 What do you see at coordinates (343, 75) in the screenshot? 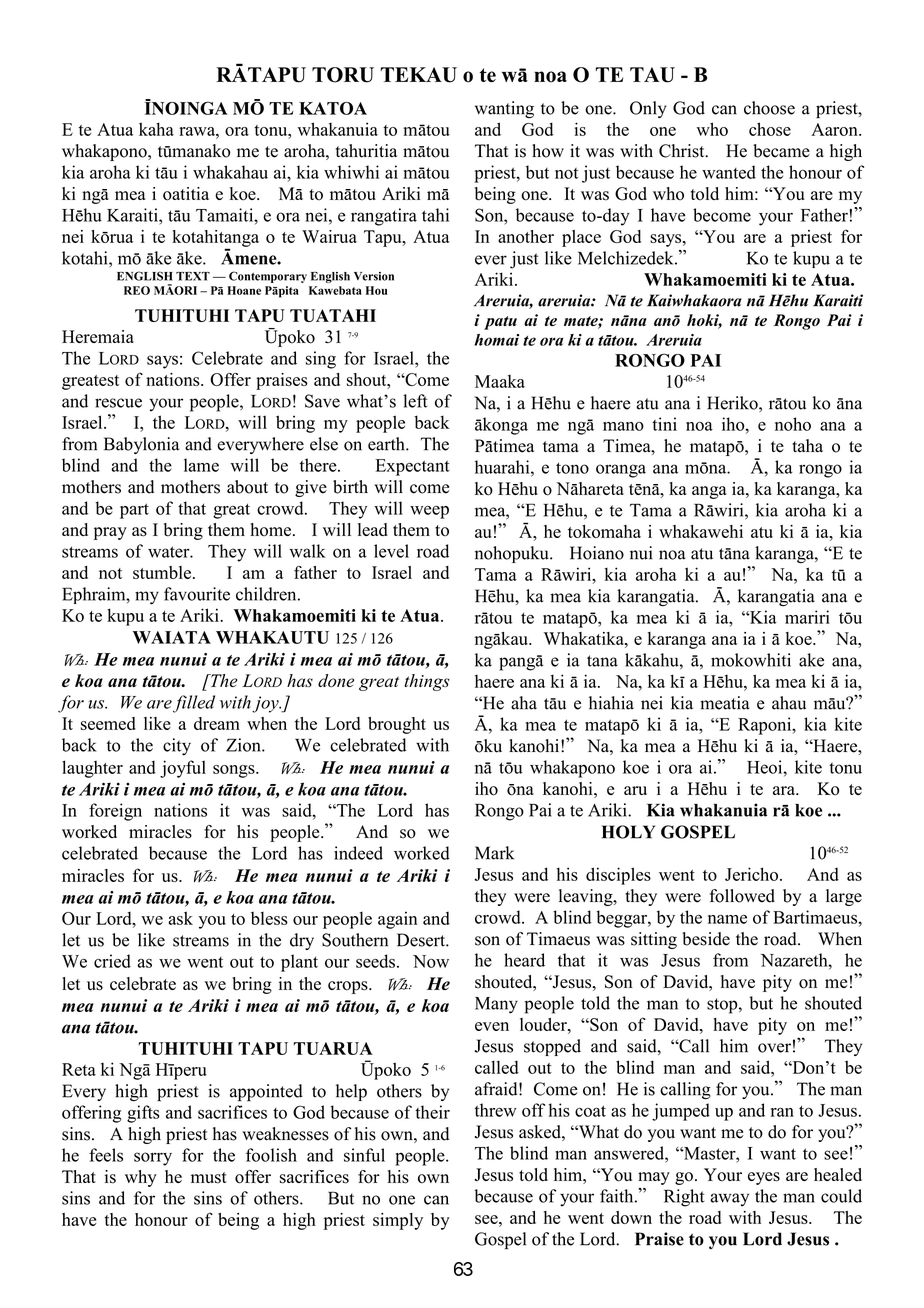
I see `TORU` at bounding box center [343, 75].
